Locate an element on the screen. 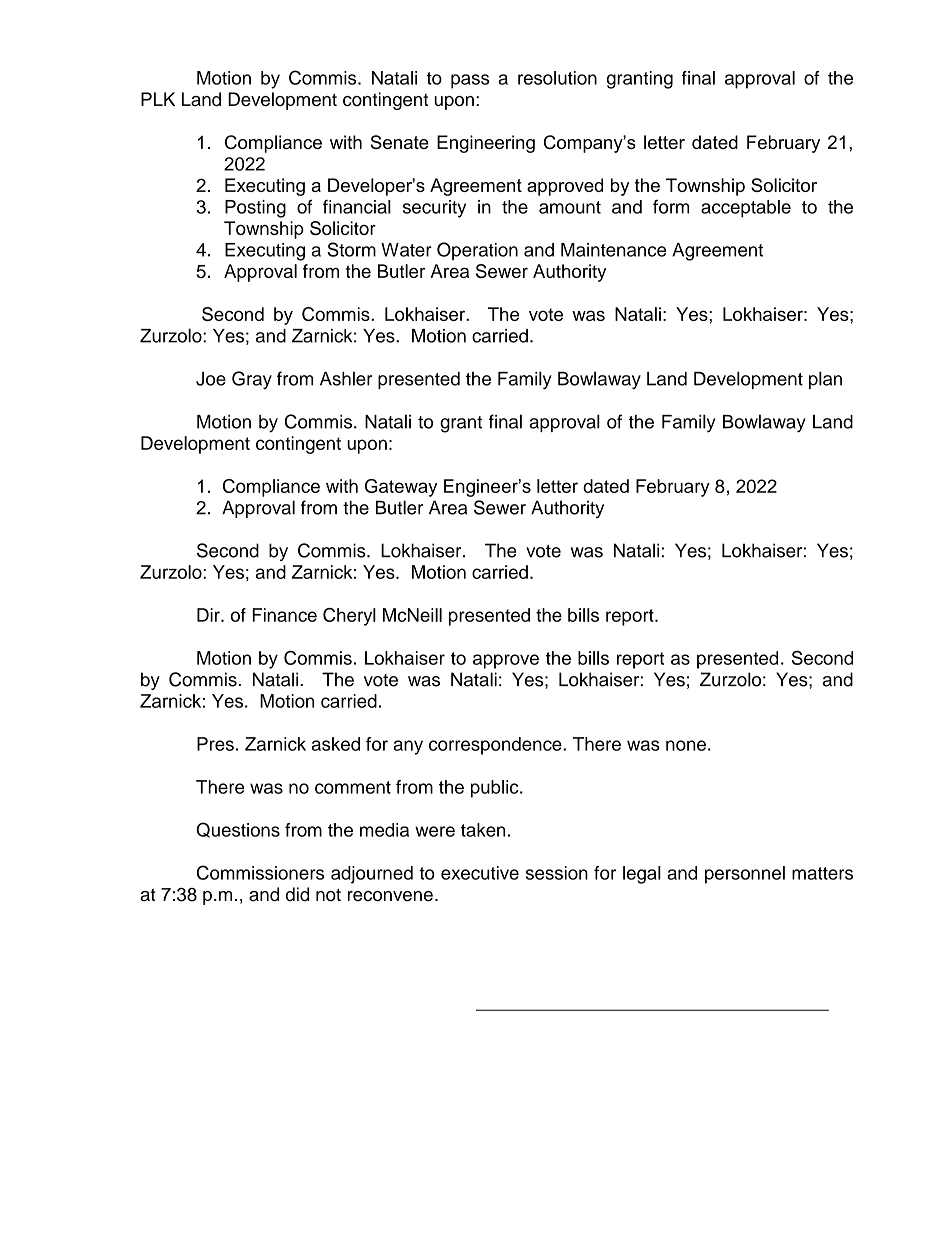 The image size is (952, 1233). resolution is located at coordinates (557, 78).
